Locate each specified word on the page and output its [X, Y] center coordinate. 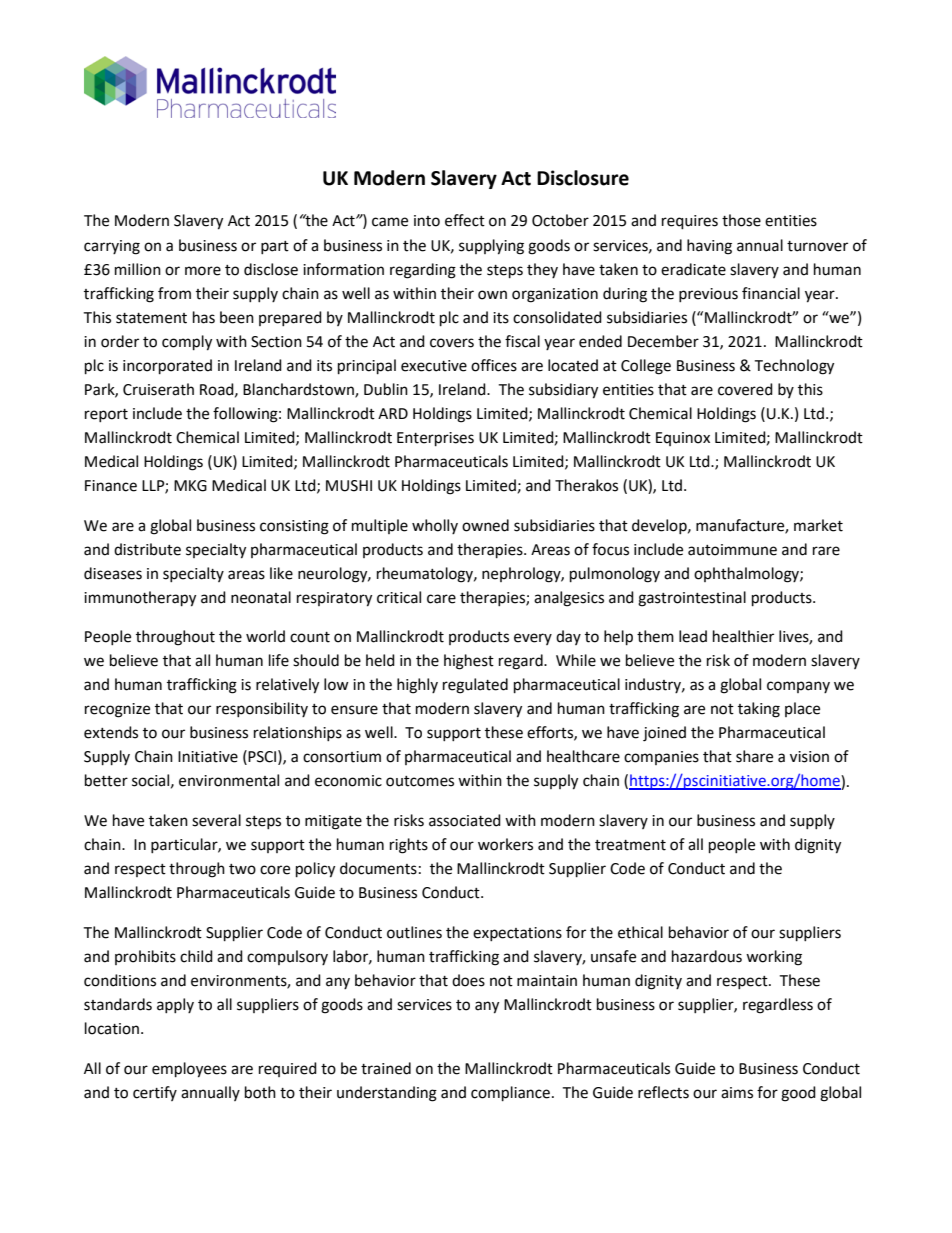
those [741, 220]
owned [485, 525]
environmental [229, 780]
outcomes [420, 781]
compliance [510, 1094]
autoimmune [732, 550]
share [754, 756]
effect [465, 220]
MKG [190, 486]
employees [189, 1070]
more [203, 271]
